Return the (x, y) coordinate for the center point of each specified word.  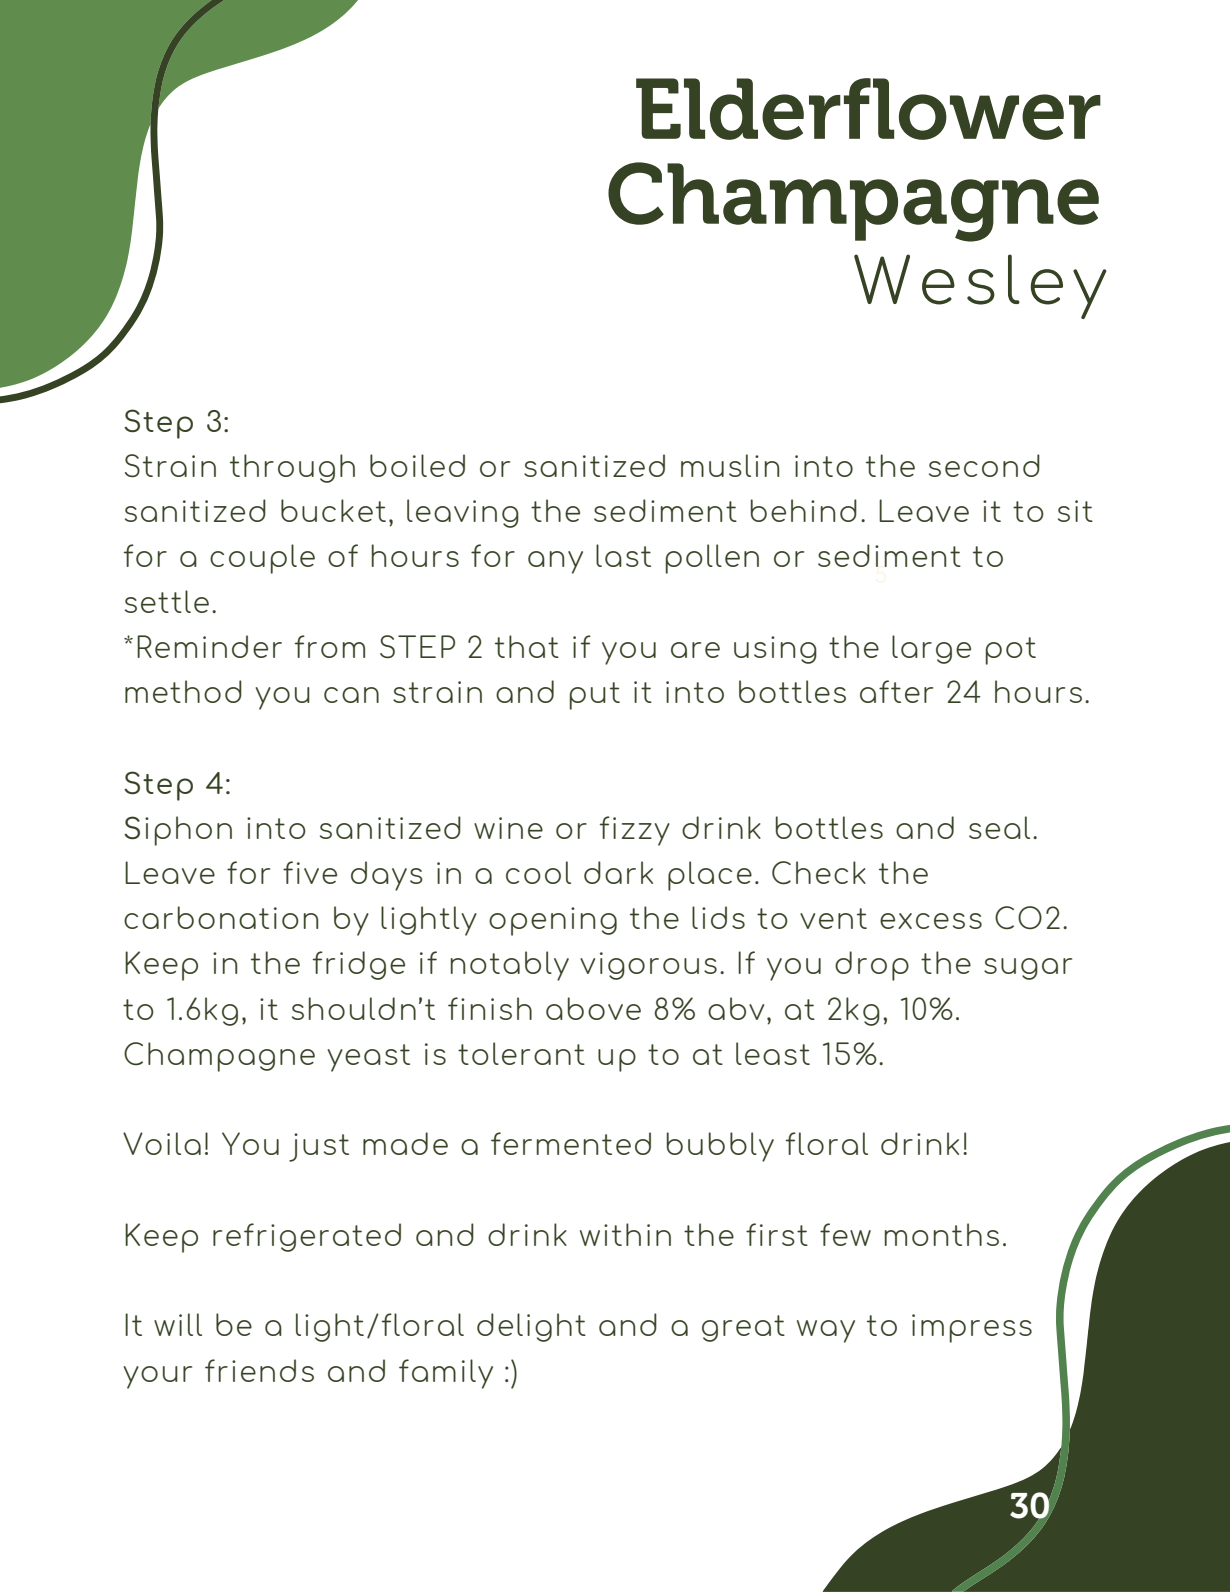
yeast (369, 1058)
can (351, 695)
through (292, 468)
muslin (730, 465)
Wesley (980, 286)
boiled (417, 465)
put (595, 696)
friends (259, 1370)
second (984, 465)
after (896, 691)
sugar (1028, 969)
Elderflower (868, 109)
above (593, 1008)
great (743, 1328)
